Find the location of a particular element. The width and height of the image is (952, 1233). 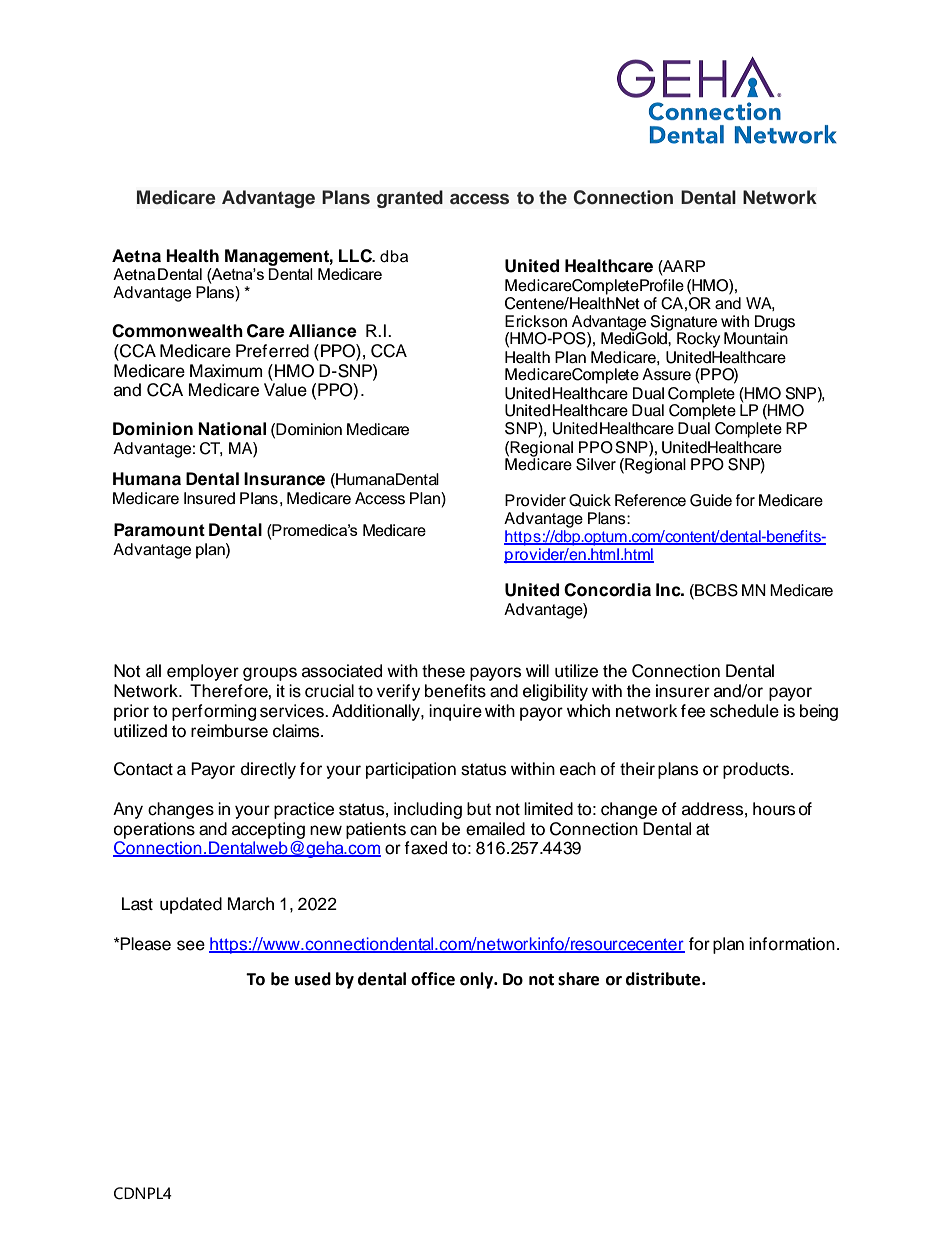

Guide is located at coordinates (711, 500).
